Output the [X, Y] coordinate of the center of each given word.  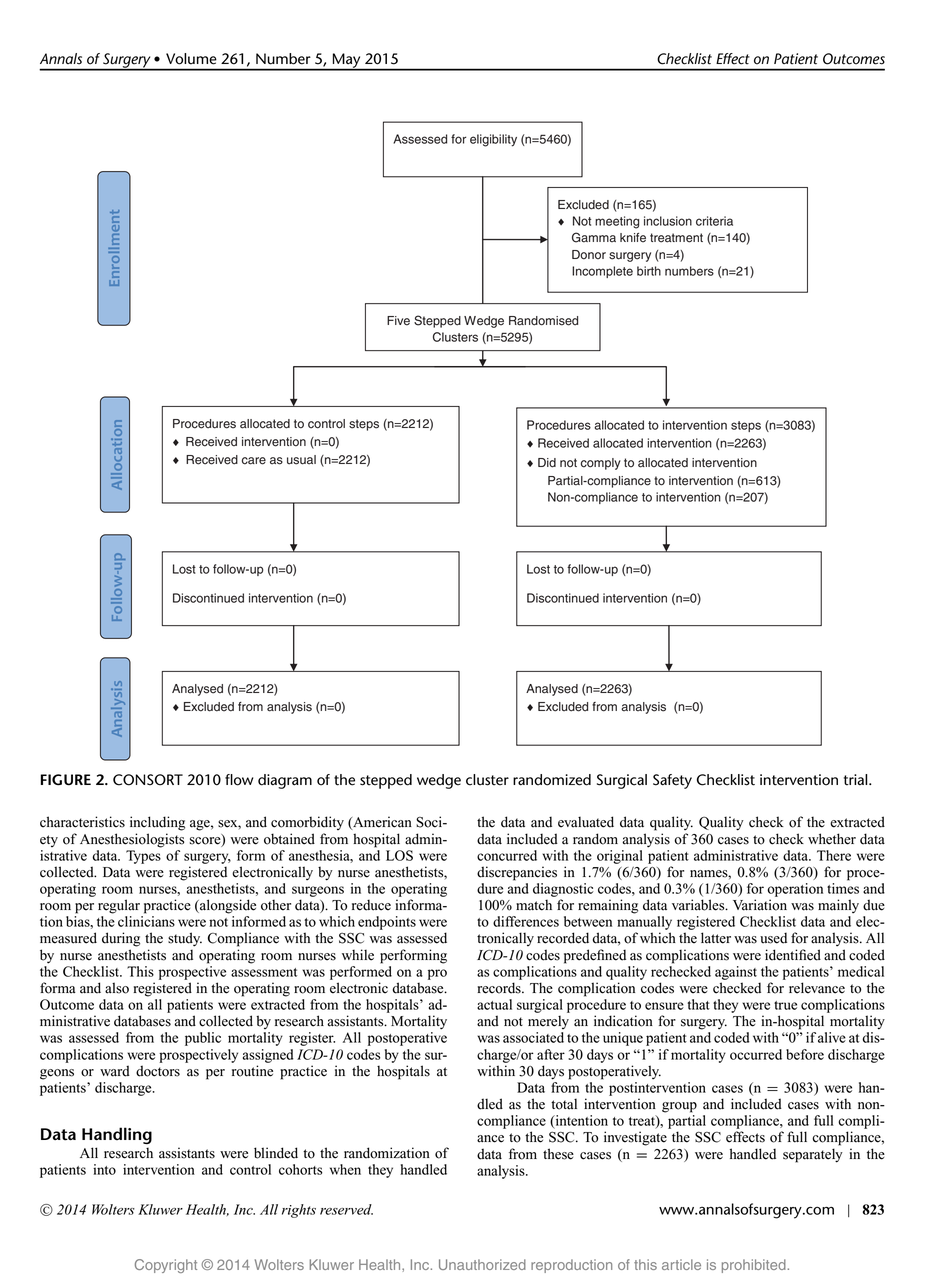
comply [601, 464]
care [254, 461]
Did [547, 463]
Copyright [166, 1266]
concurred [507, 855]
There [834, 855]
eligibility [493, 140]
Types [143, 857]
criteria [714, 221]
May [347, 61]
